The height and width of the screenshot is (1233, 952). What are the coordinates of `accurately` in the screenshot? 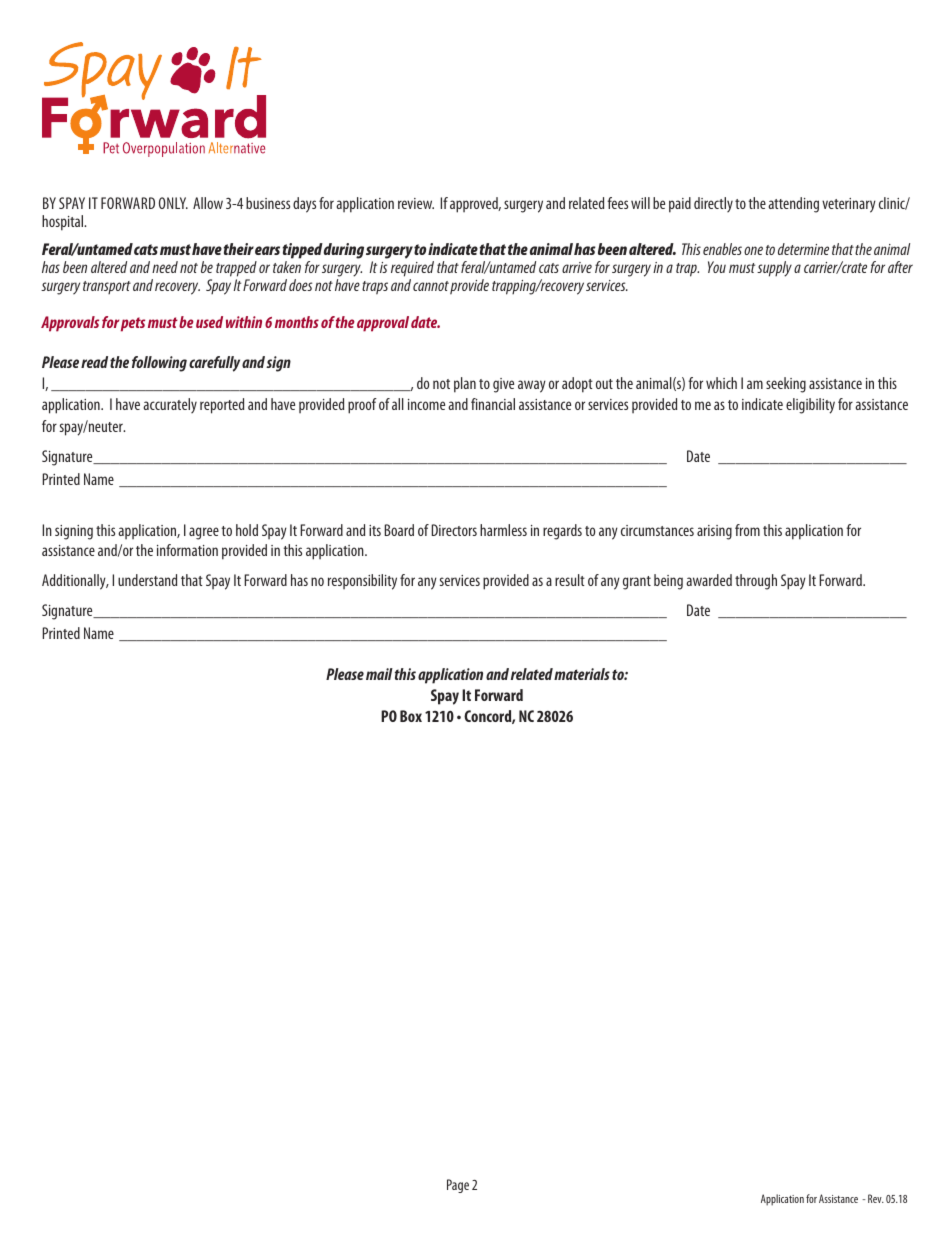 It's located at (170, 405).
